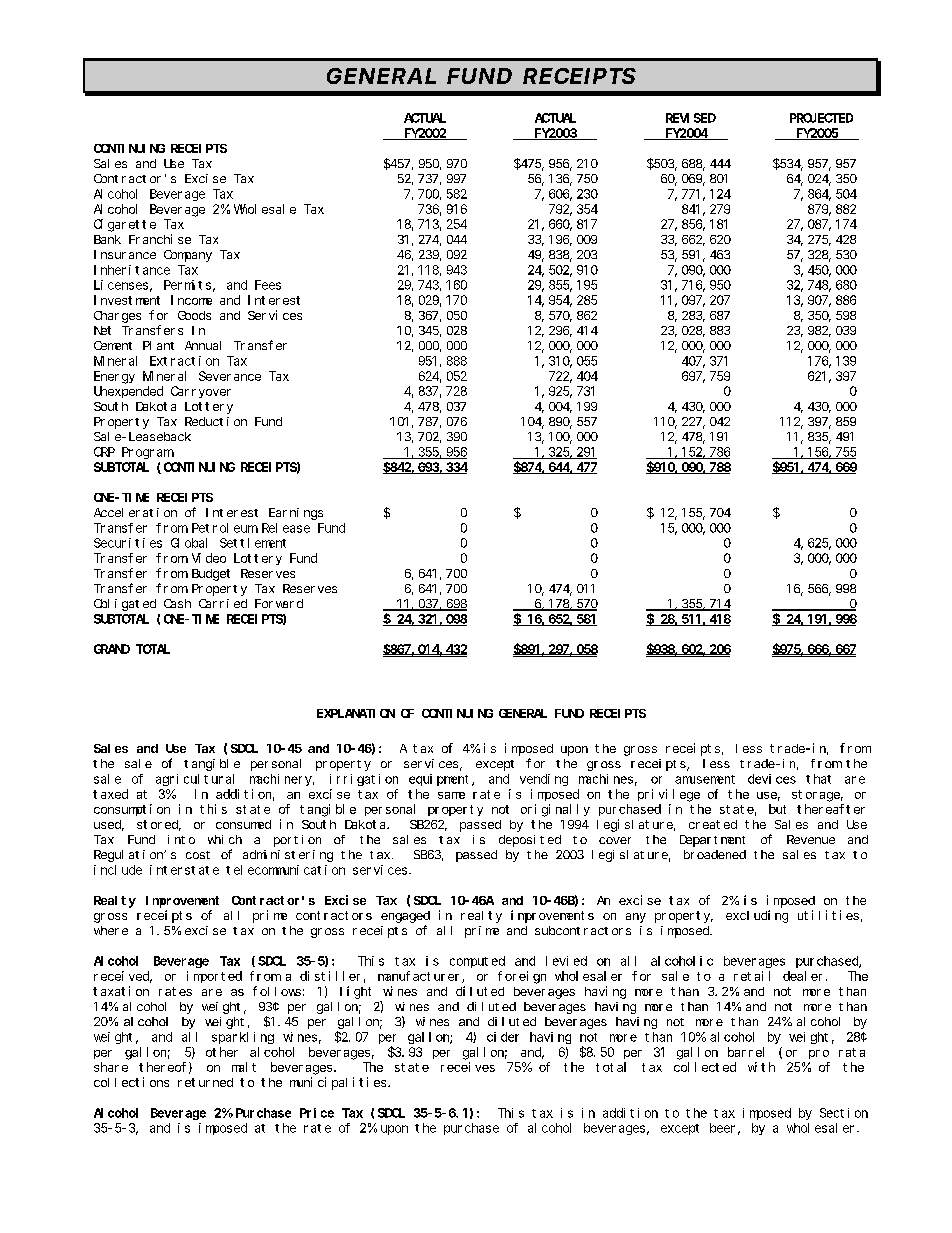 The height and width of the screenshot is (1233, 952). I want to click on deposited, so click(530, 841).
